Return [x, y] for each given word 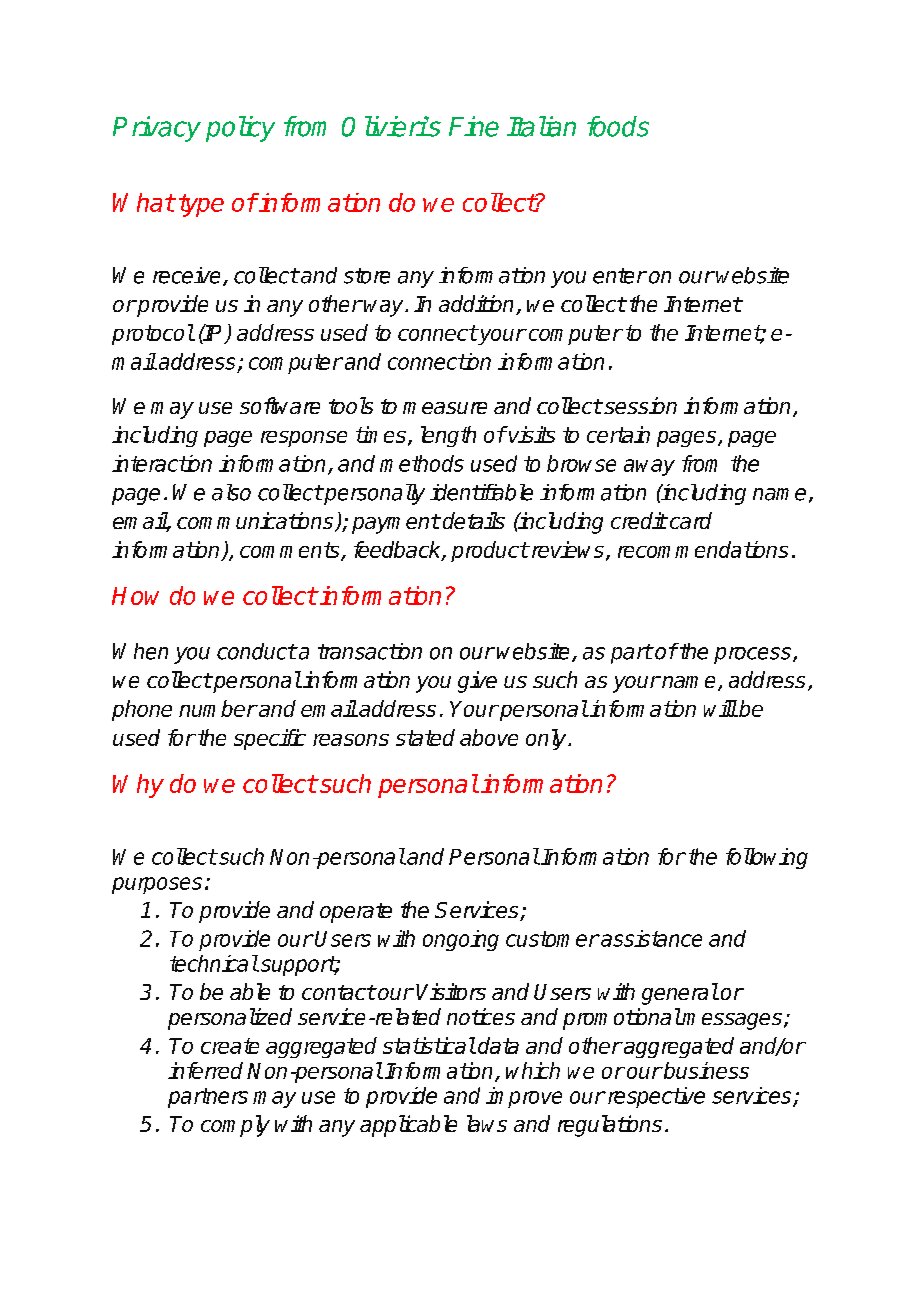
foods [618, 126]
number [218, 708]
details [474, 520]
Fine [474, 126]
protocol [153, 334]
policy [240, 129]
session [639, 405]
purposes [157, 885]
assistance [650, 938]
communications [256, 522]
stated [425, 737]
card [689, 520]
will [720, 708]
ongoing [461, 940]
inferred [205, 1070]
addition [478, 305]
